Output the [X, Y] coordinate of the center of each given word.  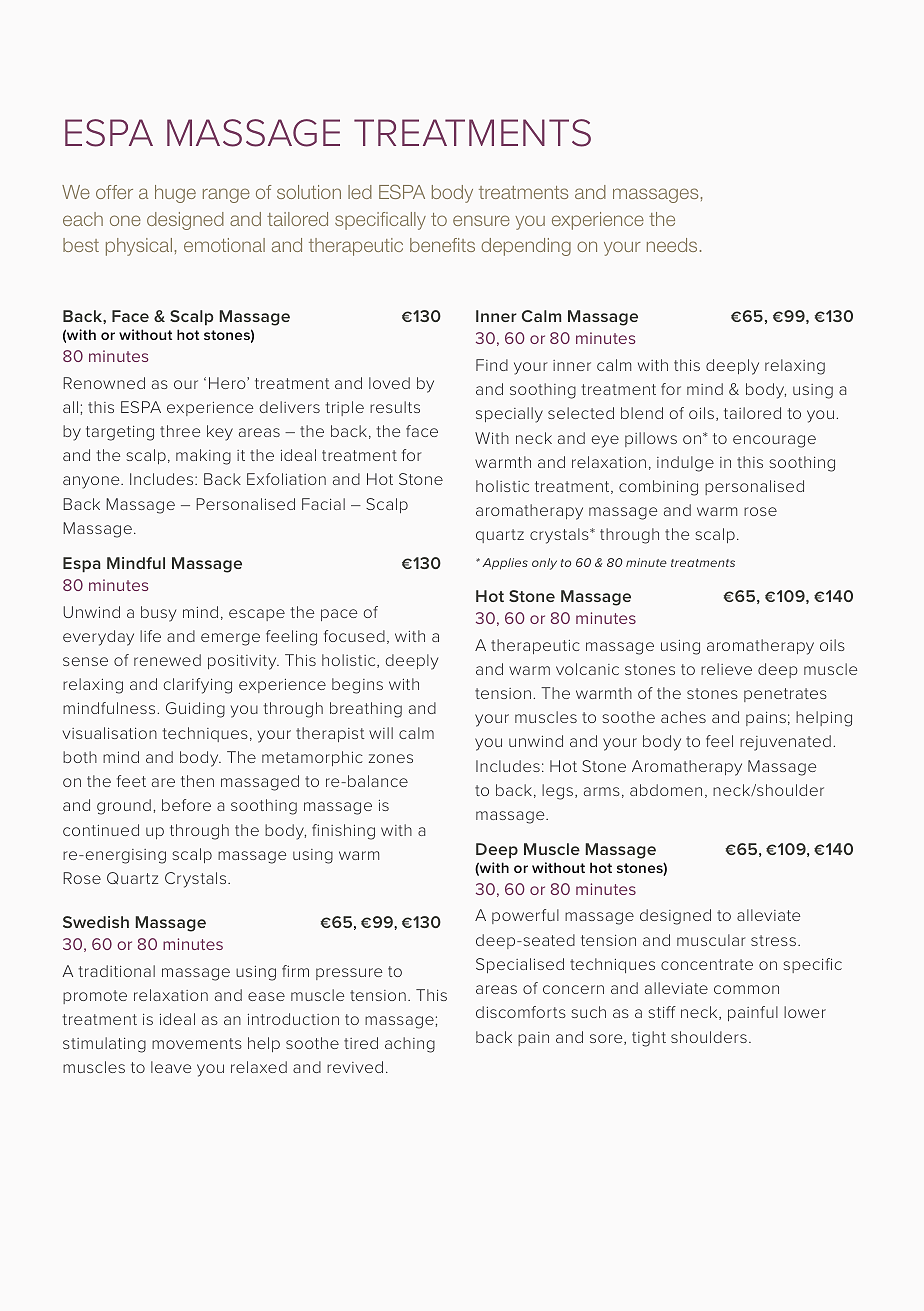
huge [175, 194]
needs [672, 245]
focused [354, 636]
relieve [726, 669]
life [150, 636]
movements [197, 1043]
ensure [481, 220]
